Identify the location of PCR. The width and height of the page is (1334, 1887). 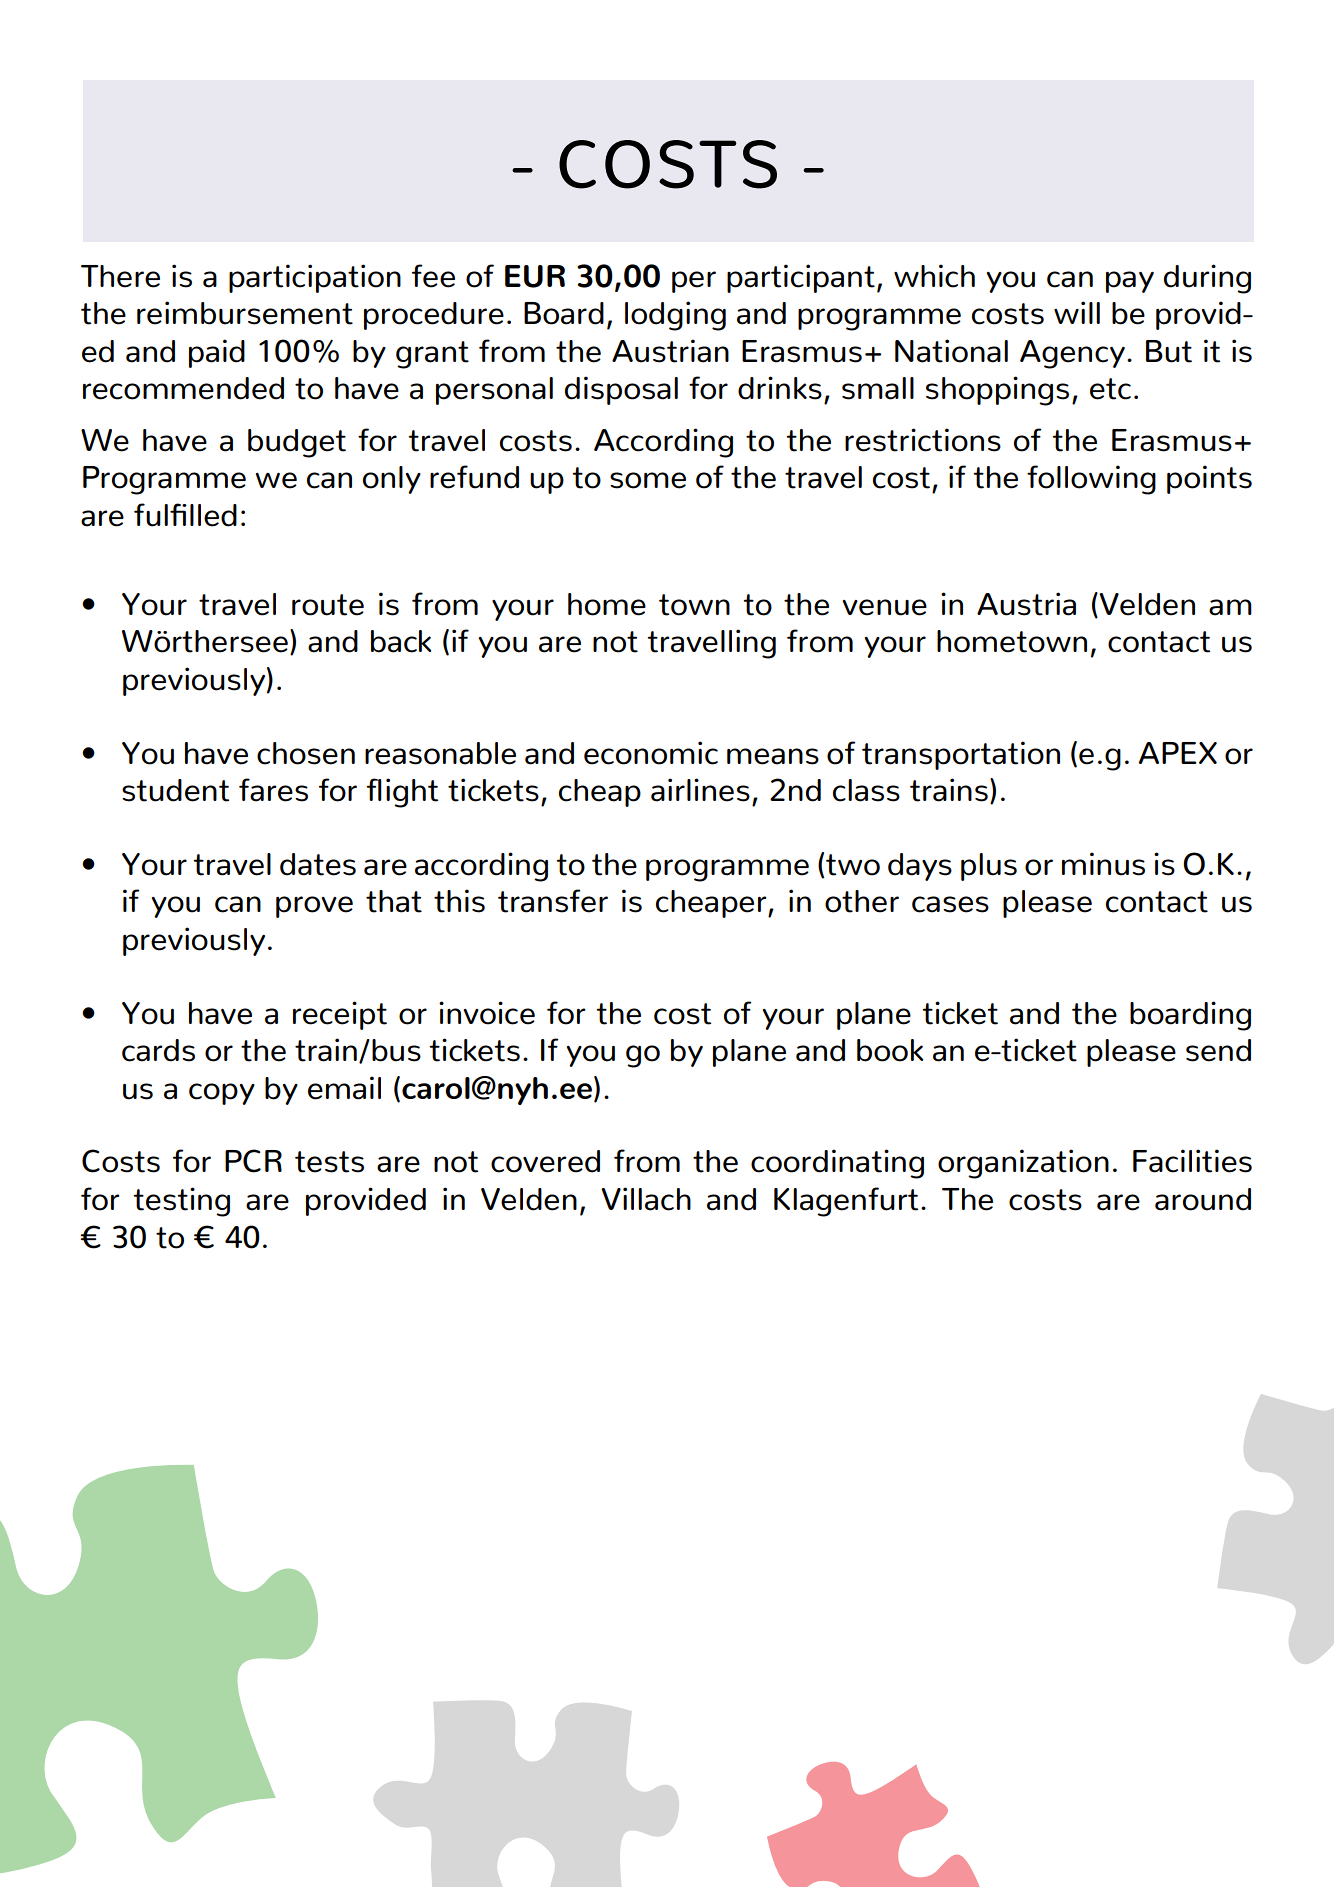
(253, 1161).
